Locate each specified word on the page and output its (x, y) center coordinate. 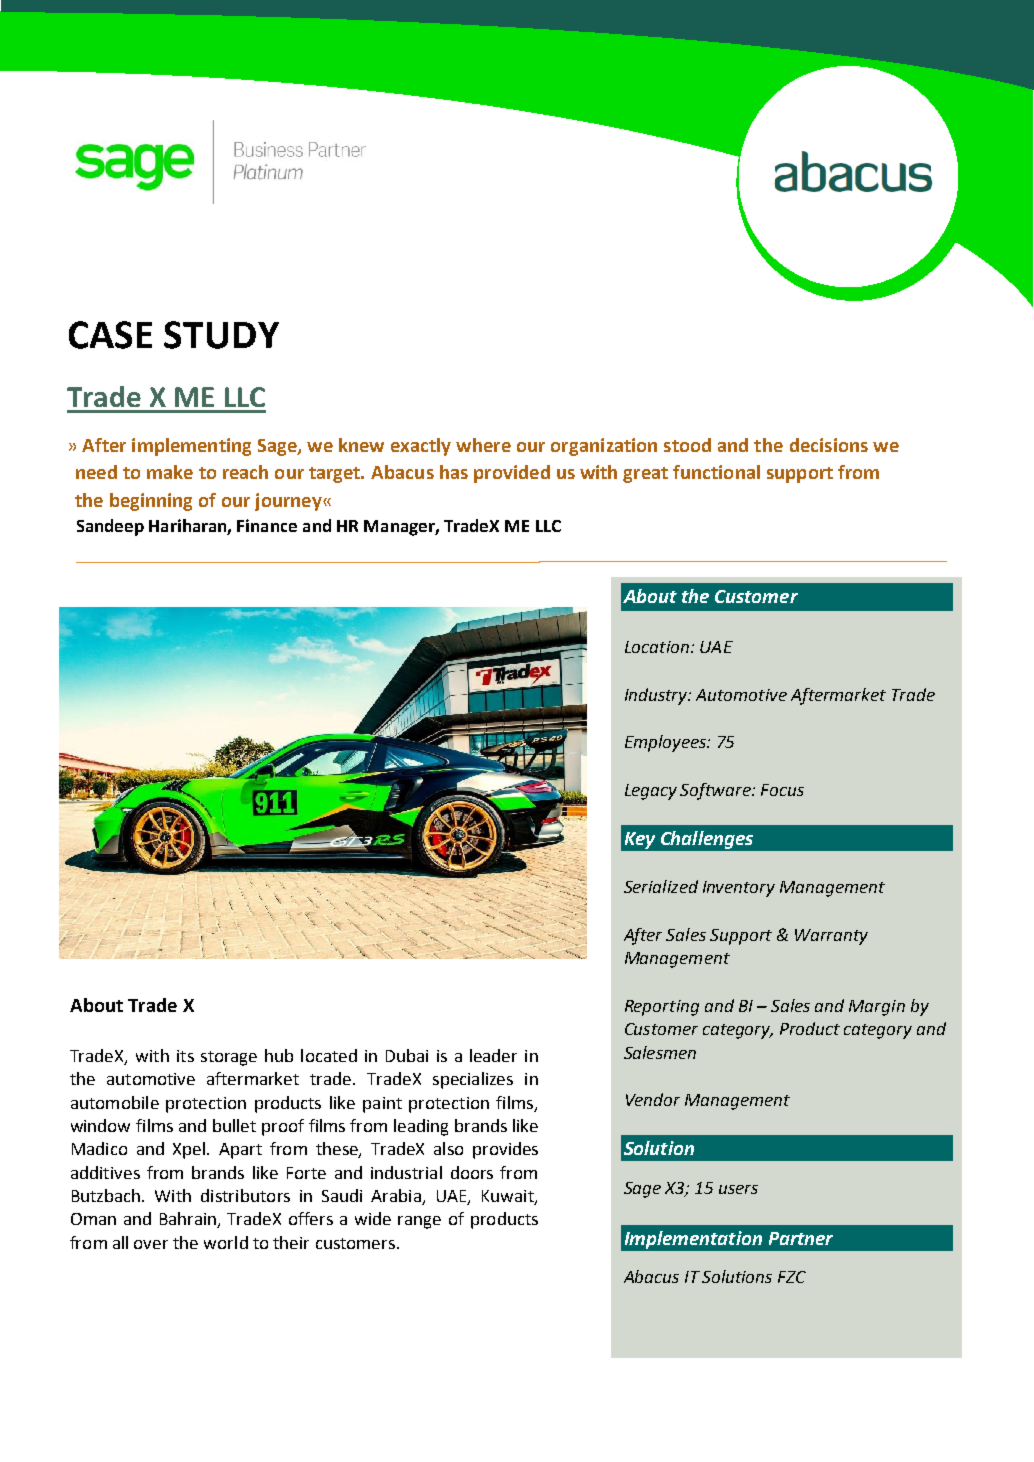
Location (657, 647)
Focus (782, 790)
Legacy (651, 792)
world (226, 1242)
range (419, 1222)
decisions (829, 445)
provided (512, 474)
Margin (877, 1008)
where (483, 445)
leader (493, 1055)
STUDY (221, 335)
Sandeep (110, 527)
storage (229, 1058)
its (185, 1056)
